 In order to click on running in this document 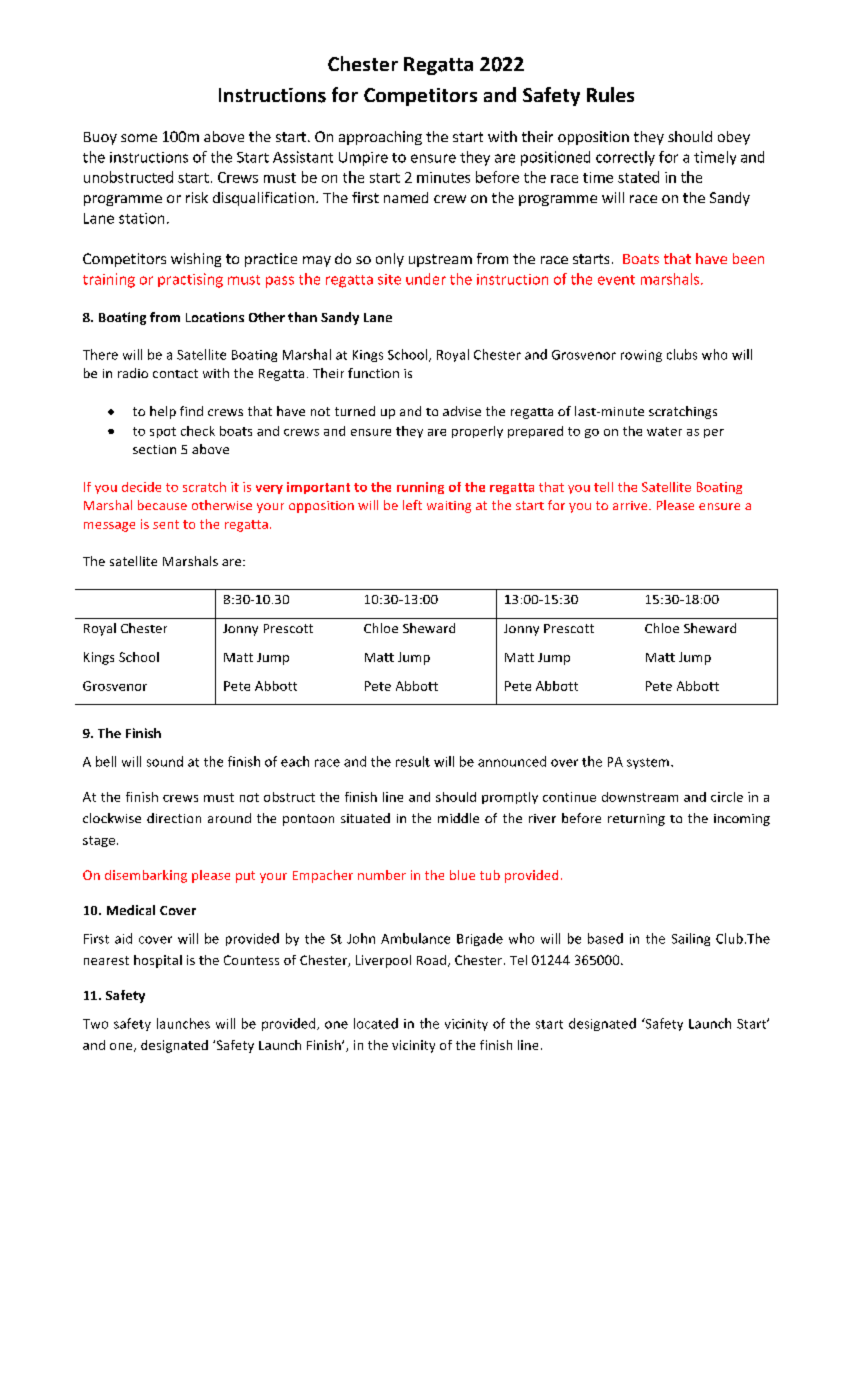, I will do `click(420, 488)`.
